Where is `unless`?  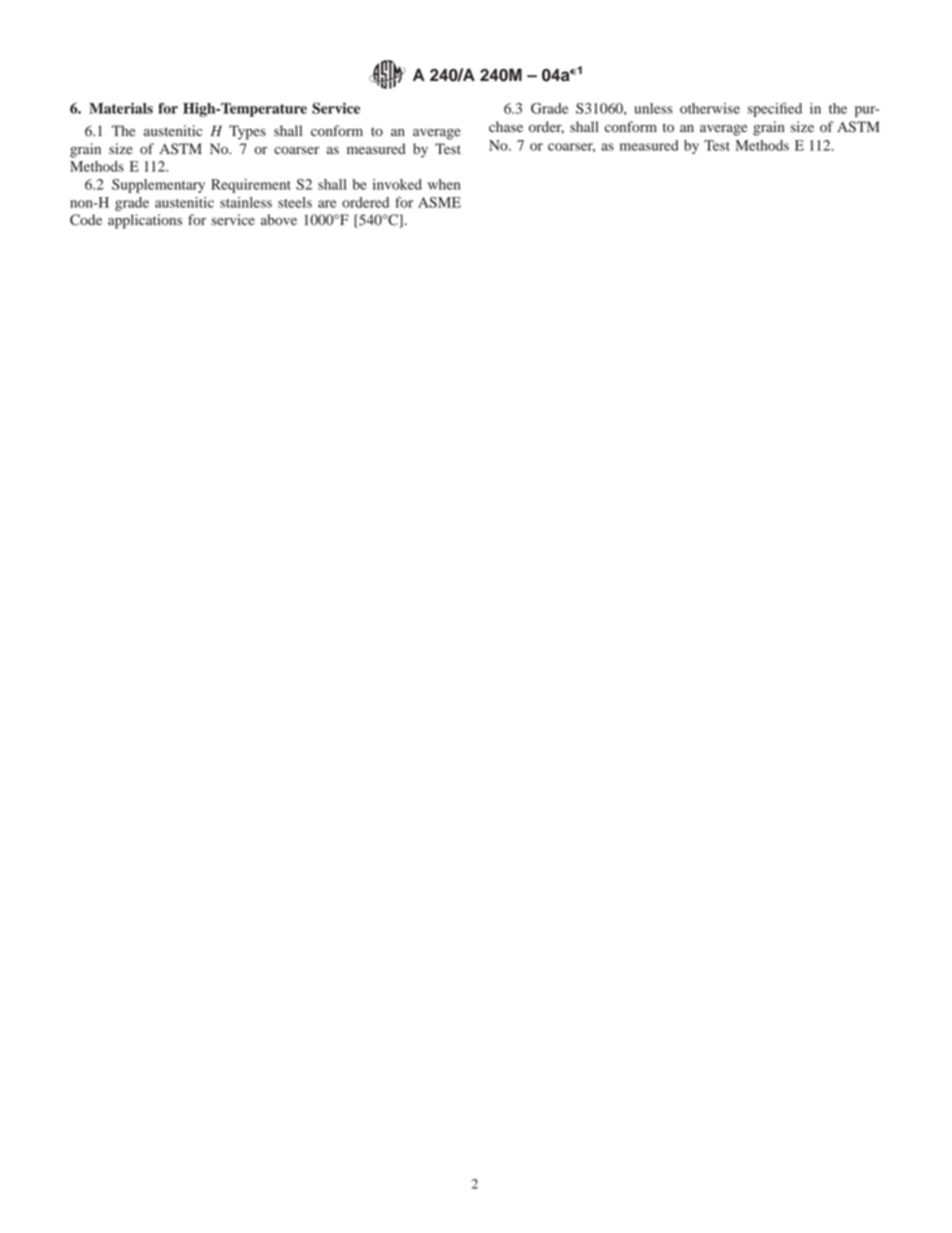
unless is located at coordinates (653, 108).
